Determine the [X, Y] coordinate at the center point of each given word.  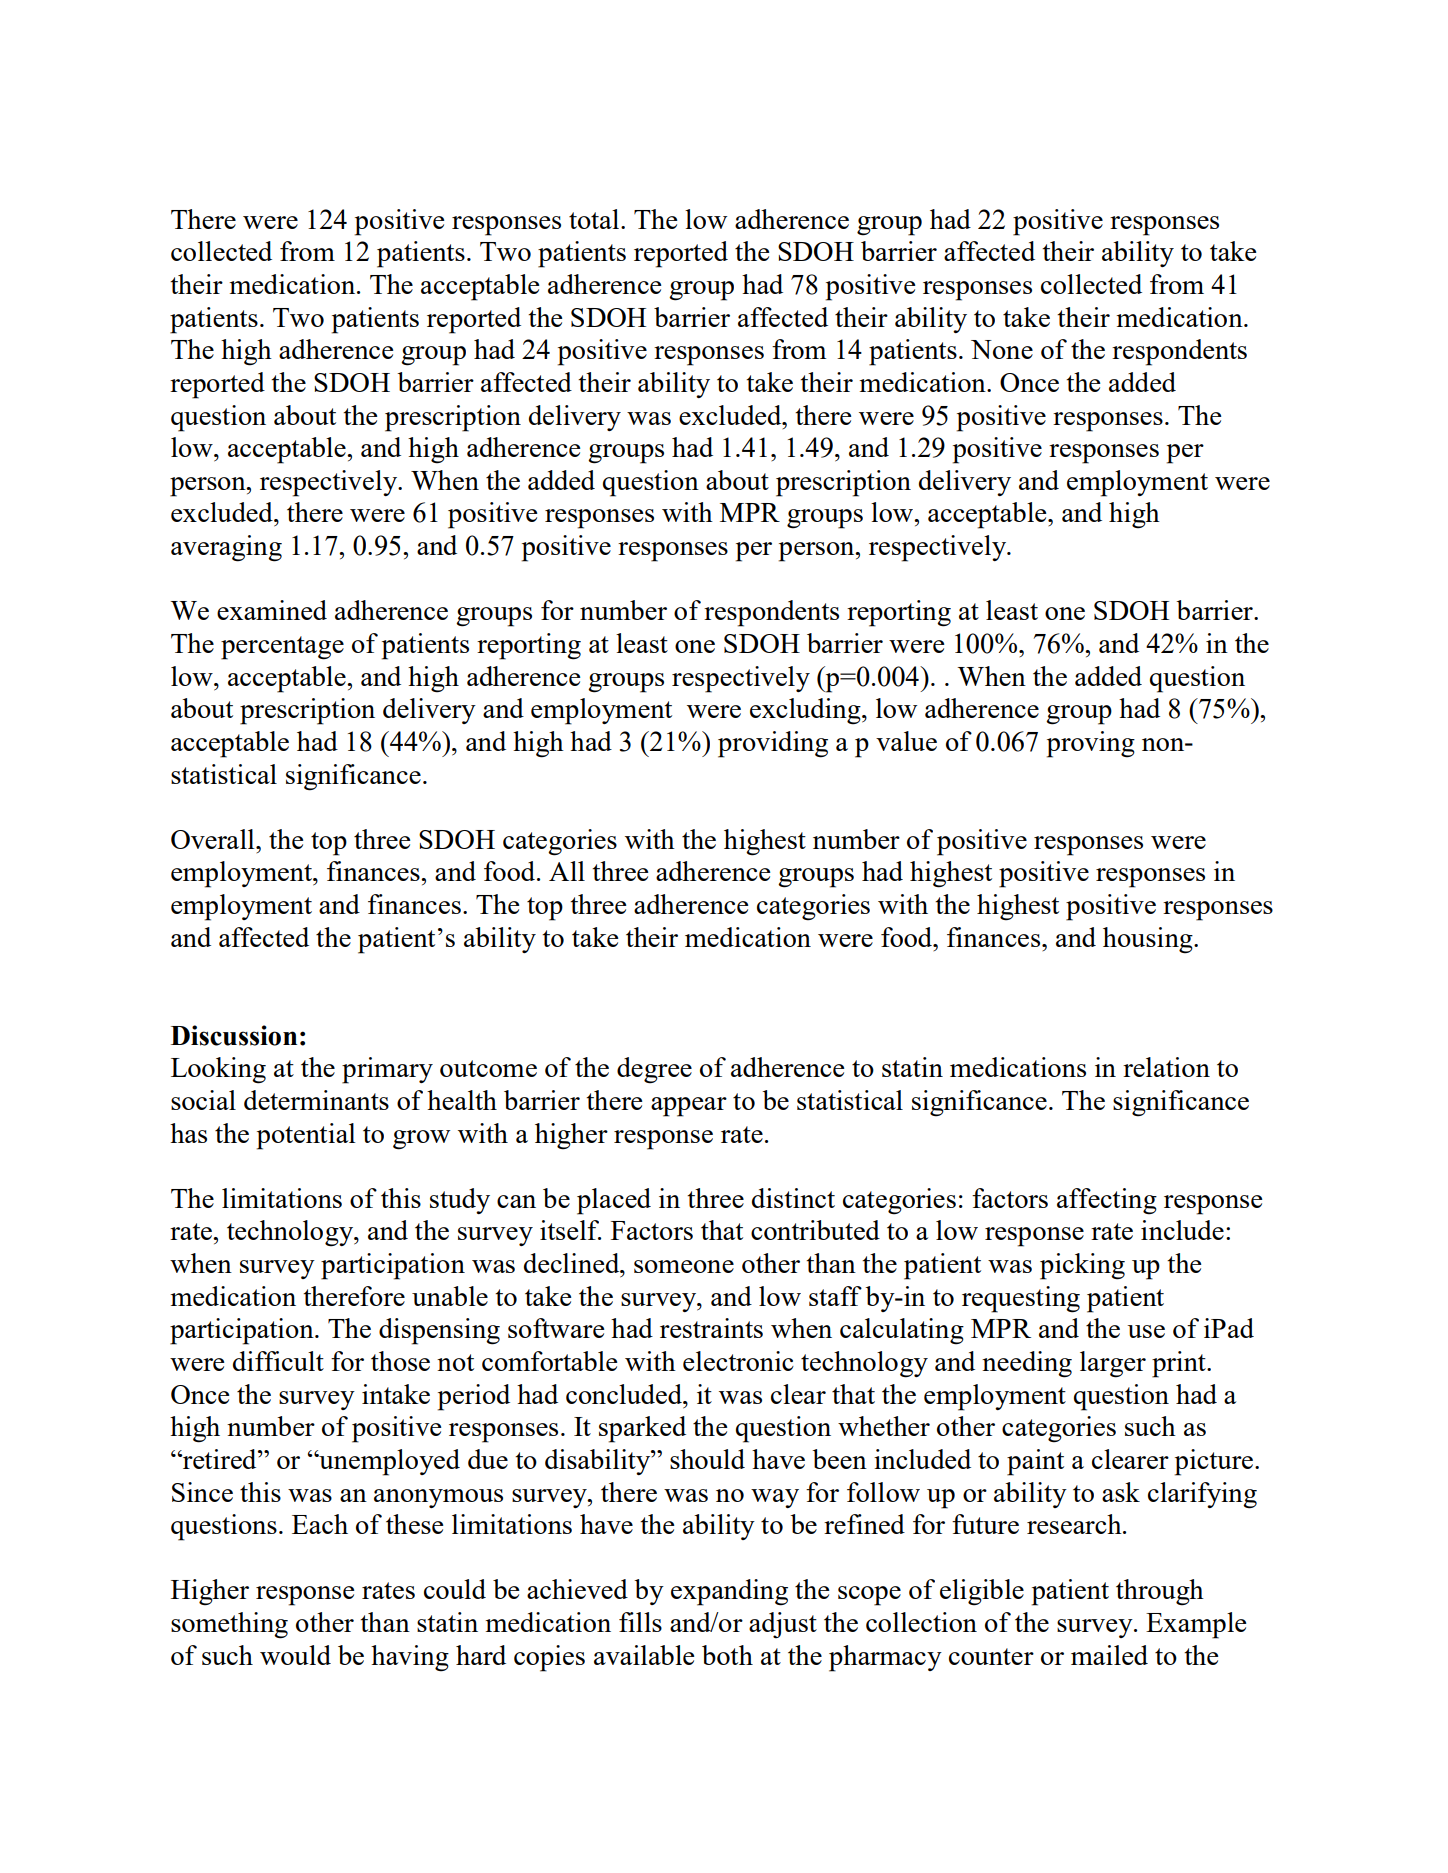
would [295, 1655]
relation [1166, 1067]
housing [1149, 940]
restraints [711, 1328]
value [906, 741]
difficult [278, 1361]
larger [1113, 1364]
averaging [226, 548]
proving [1091, 744]
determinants [316, 1100]
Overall [214, 839]
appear [689, 1107]
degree [654, 1070]
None [1002, 349]
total [595, 219]
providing [773, 744]
